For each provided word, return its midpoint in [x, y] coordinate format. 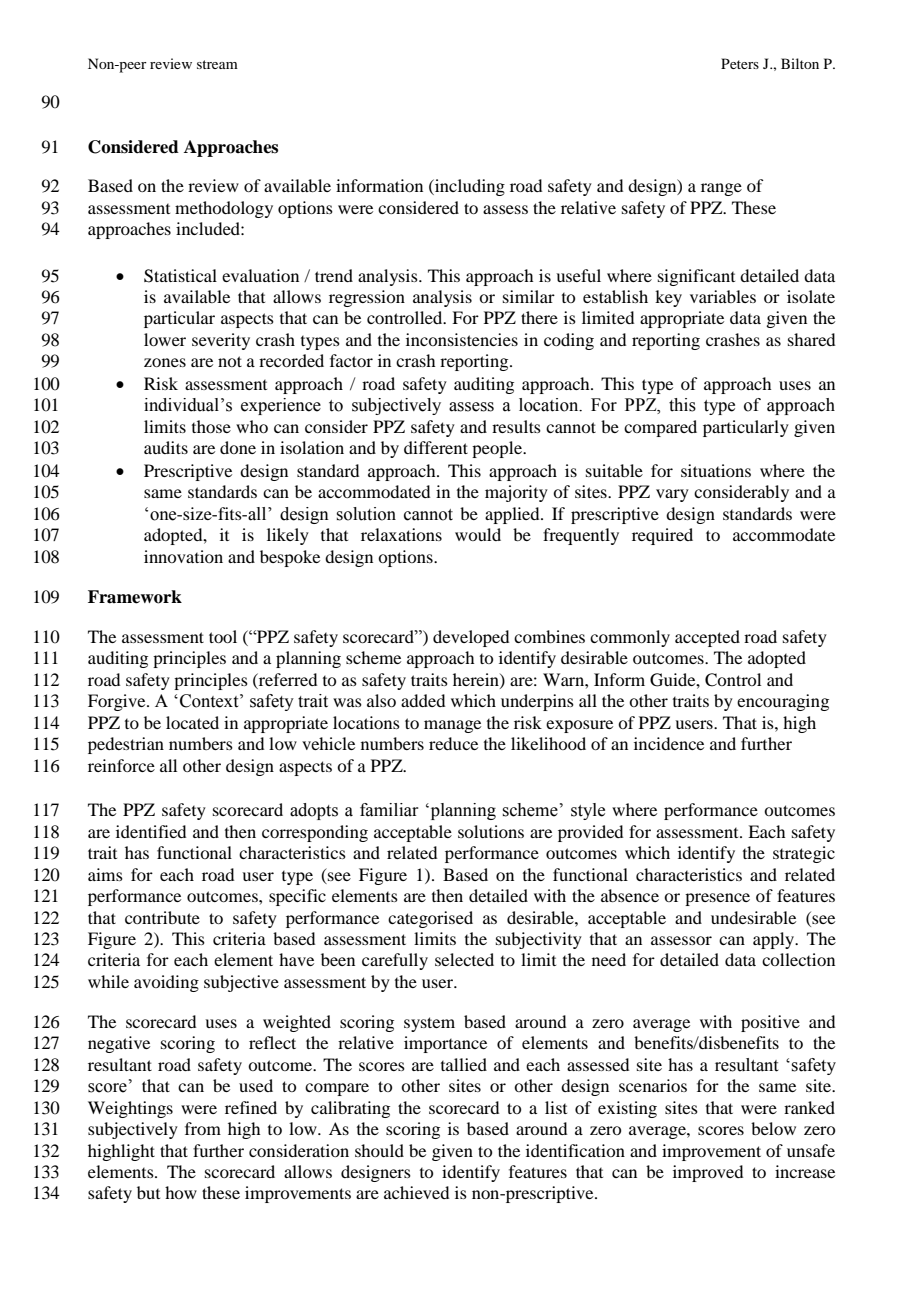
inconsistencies [462, 339]
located [192, 722]
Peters [740, 63]
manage [452, 726]
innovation [183, 556]
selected [464, 959]
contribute [162, 917]
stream [217, 64]
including [469, 187]
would [478, 534]
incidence [669, 743]
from [203, 1128]
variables [723, 296]
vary [672, 495]
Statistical [180, 276]
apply [775, 940]
